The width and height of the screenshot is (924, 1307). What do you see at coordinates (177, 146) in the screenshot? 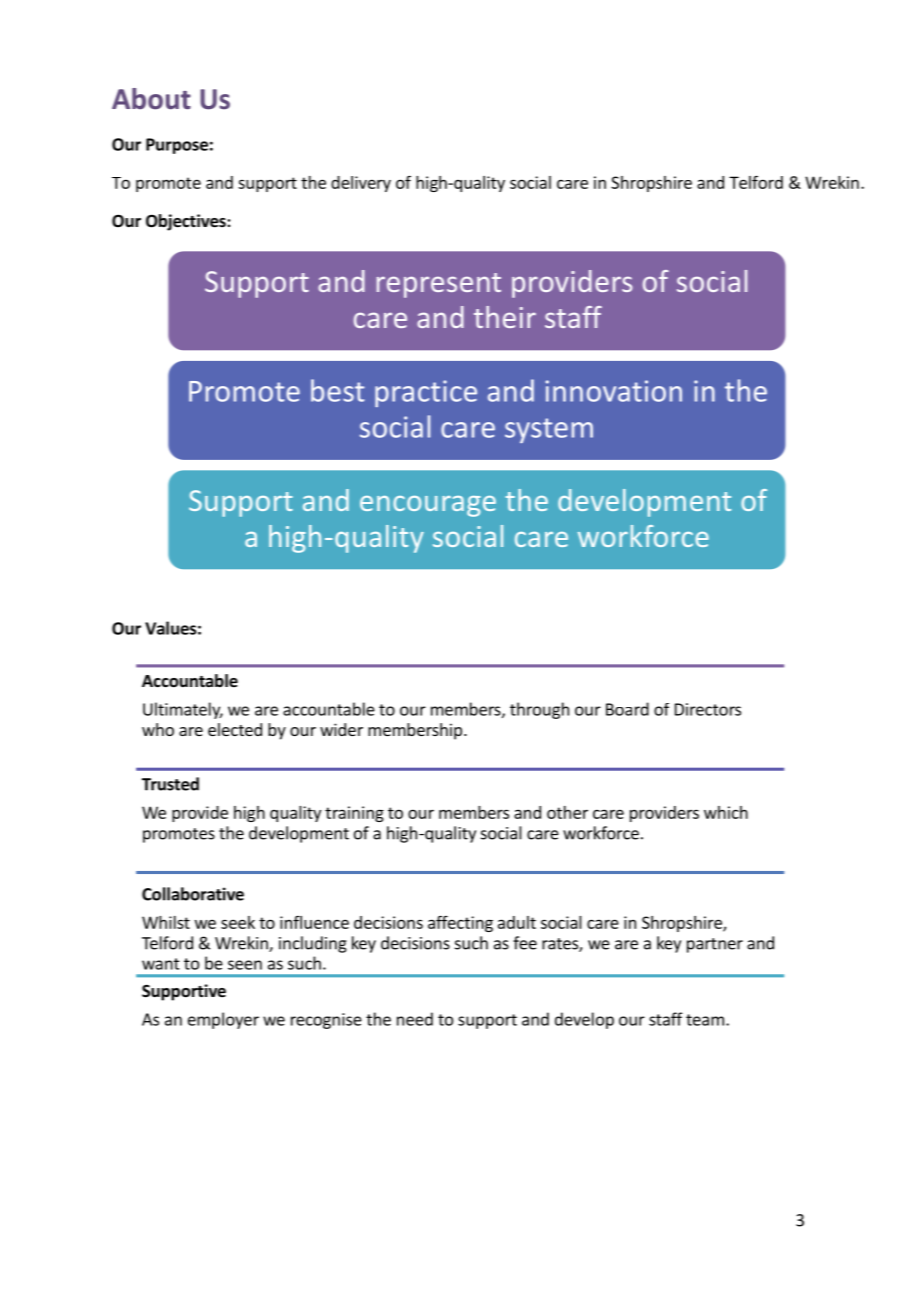
I see `Purpose` at bounding box center [177, 146].
